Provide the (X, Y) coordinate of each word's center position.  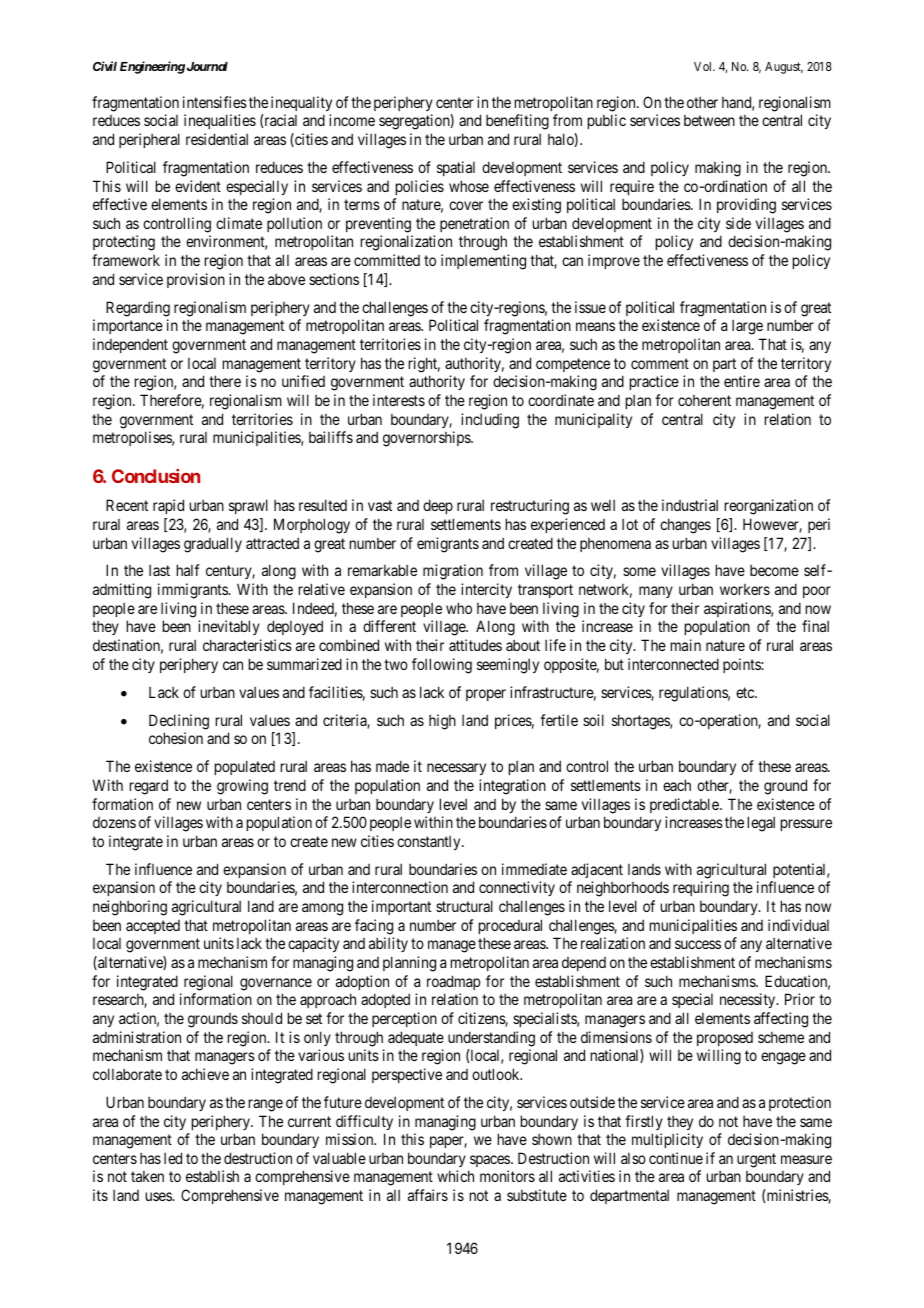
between (709, 120)
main (686, 645)
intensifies (215, 102)
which (455, 1176)
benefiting (517, 122)
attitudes (475, 645)
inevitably (229, 627)
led (173, 1158)
